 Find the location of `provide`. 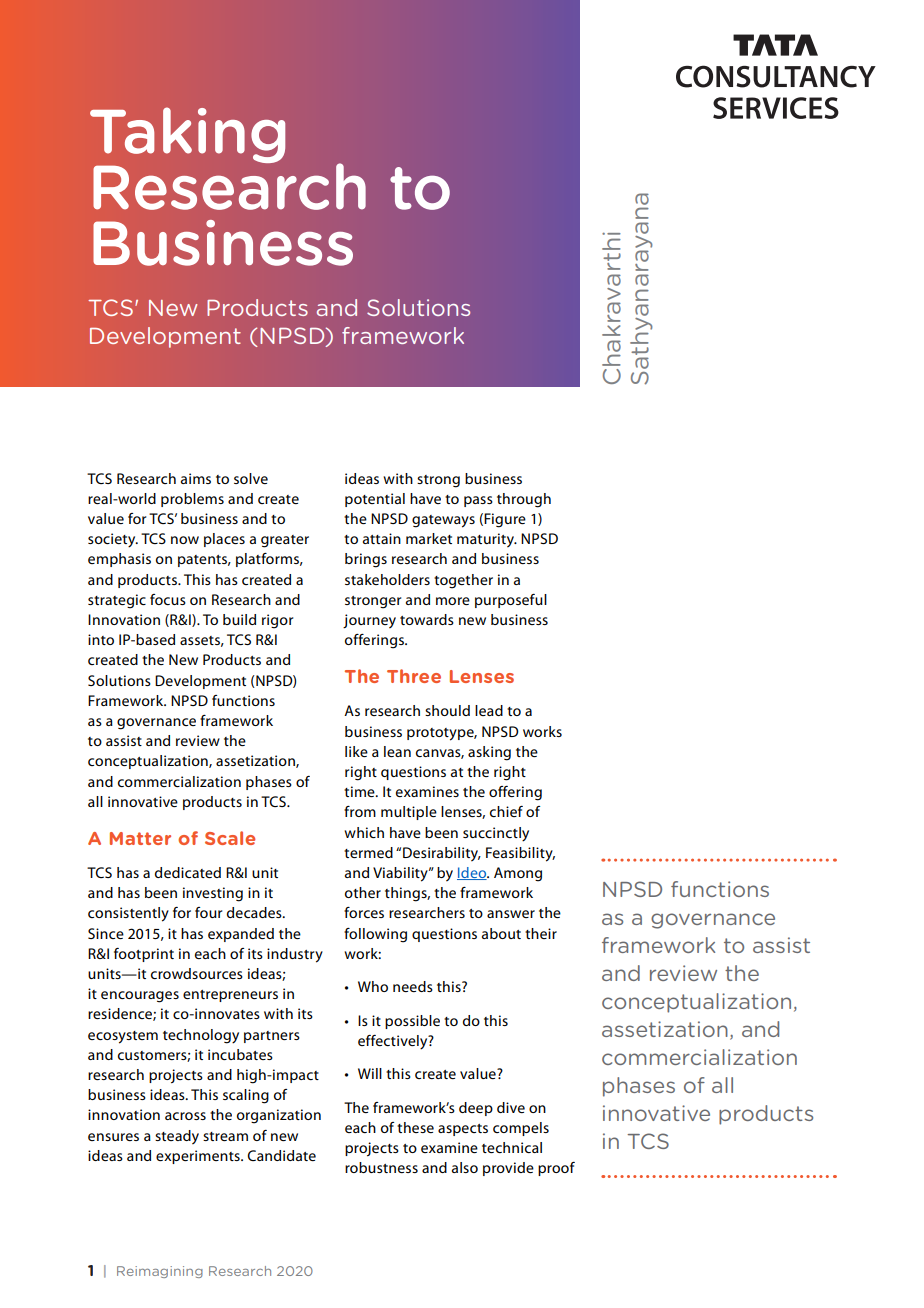

provide is located at coordinates (508, 1169).
